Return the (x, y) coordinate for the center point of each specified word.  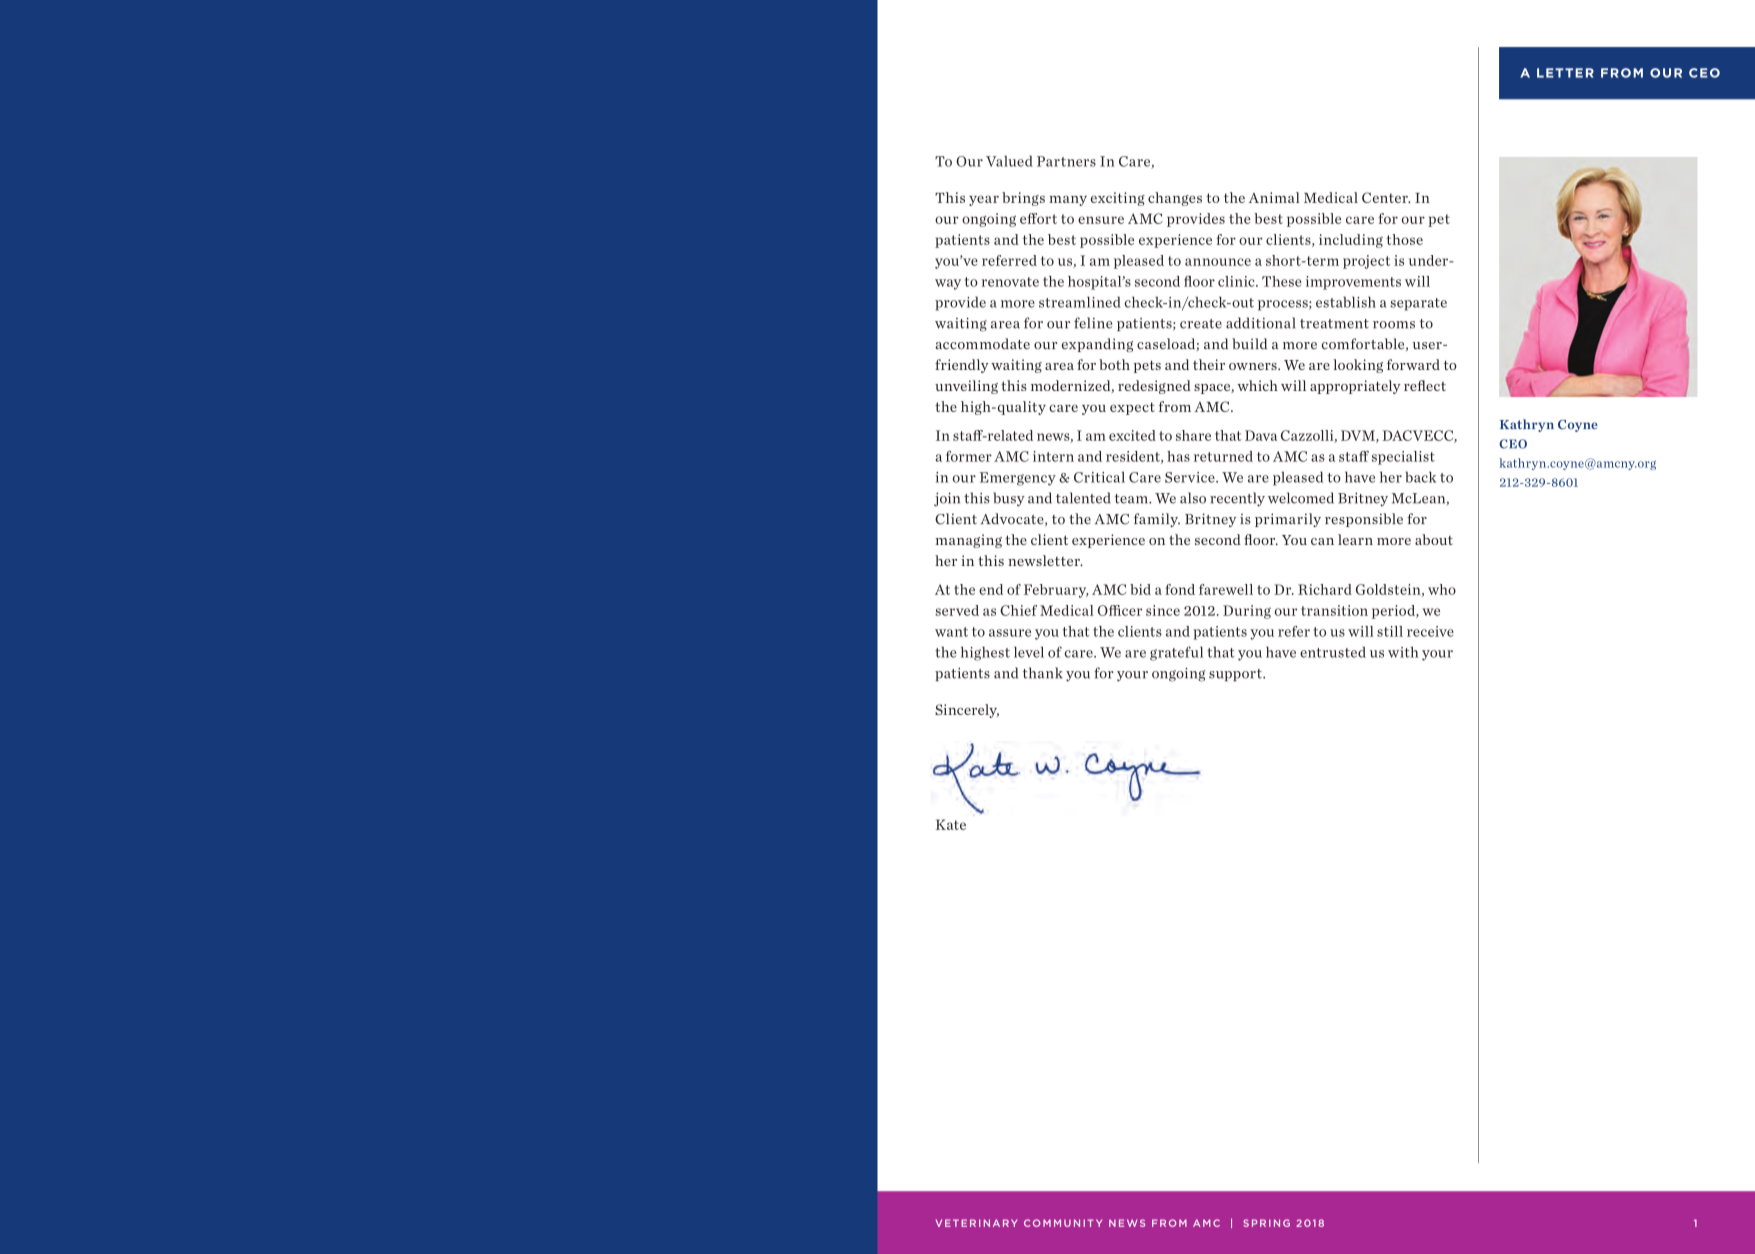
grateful (1176, 653)
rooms (1394, 325)
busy (1009, 499)
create (1201, 324)
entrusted (1333, 652)
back (1420, 477)
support (1236, 675)
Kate (951, 824)
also (1193, 498)
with (1403, 652)
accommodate (982, 344)
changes (1175, 199)
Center (1386, 197)
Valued (1009, 161)
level (1029, 652)
